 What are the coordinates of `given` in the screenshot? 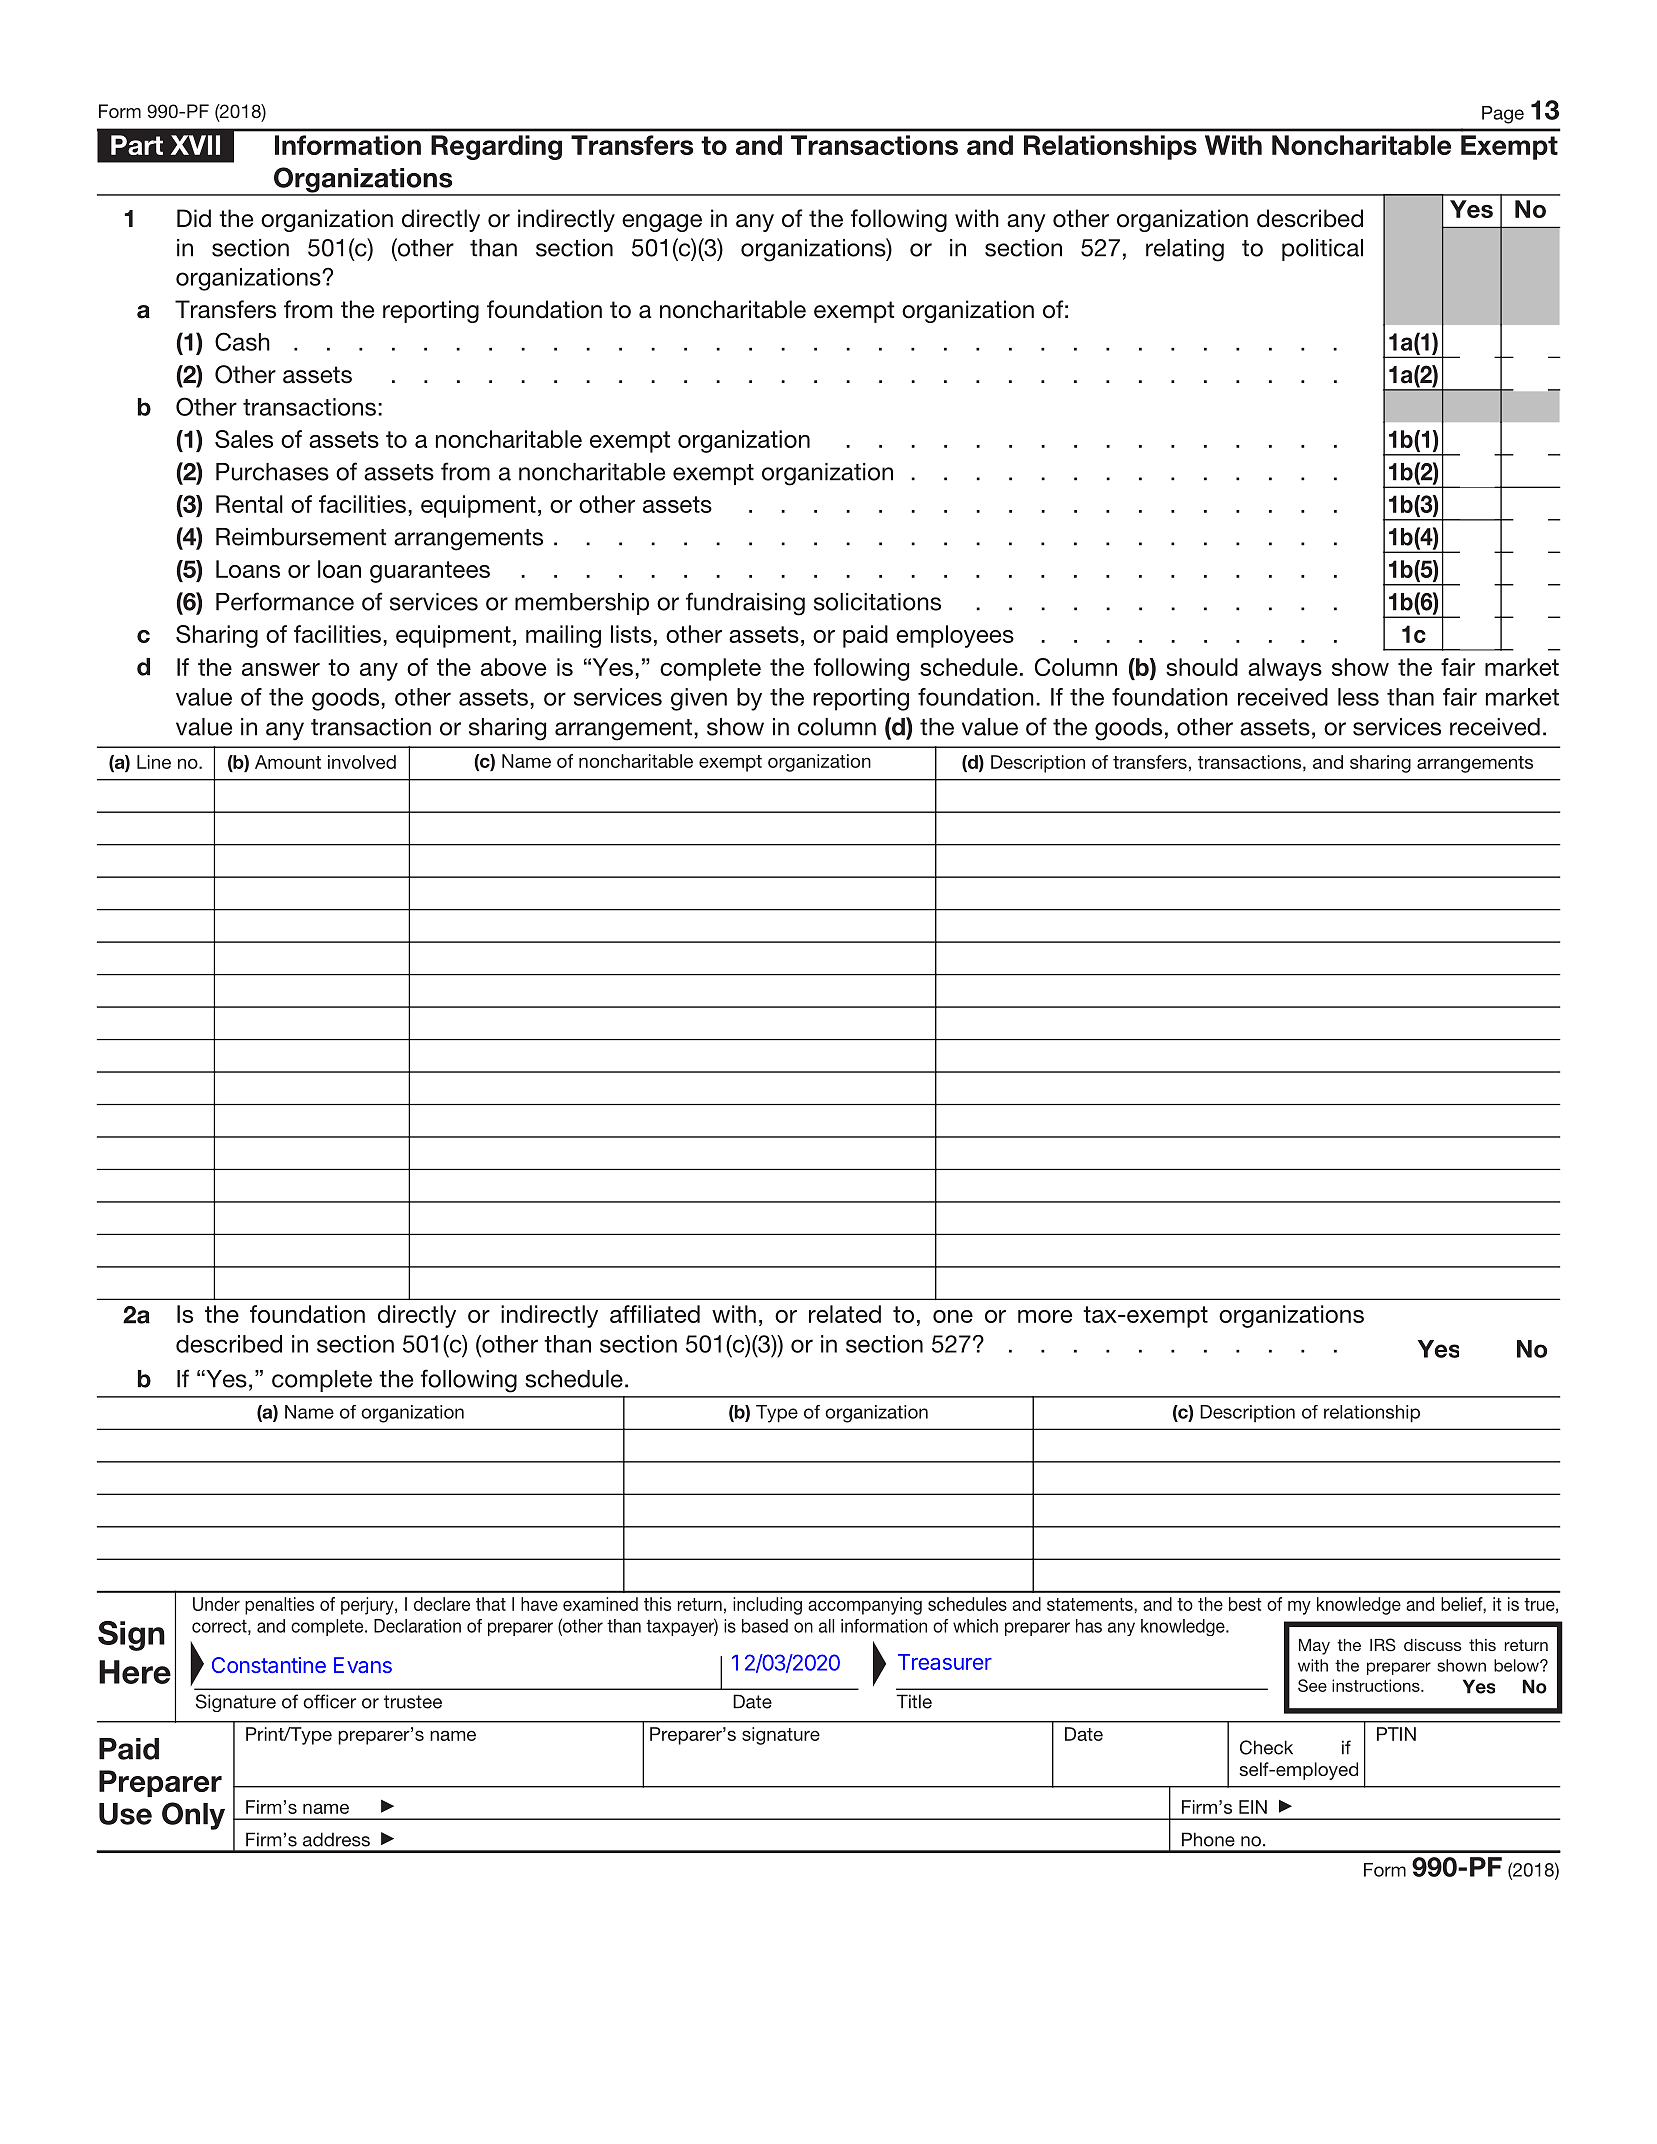 It's located at (699, 699).
